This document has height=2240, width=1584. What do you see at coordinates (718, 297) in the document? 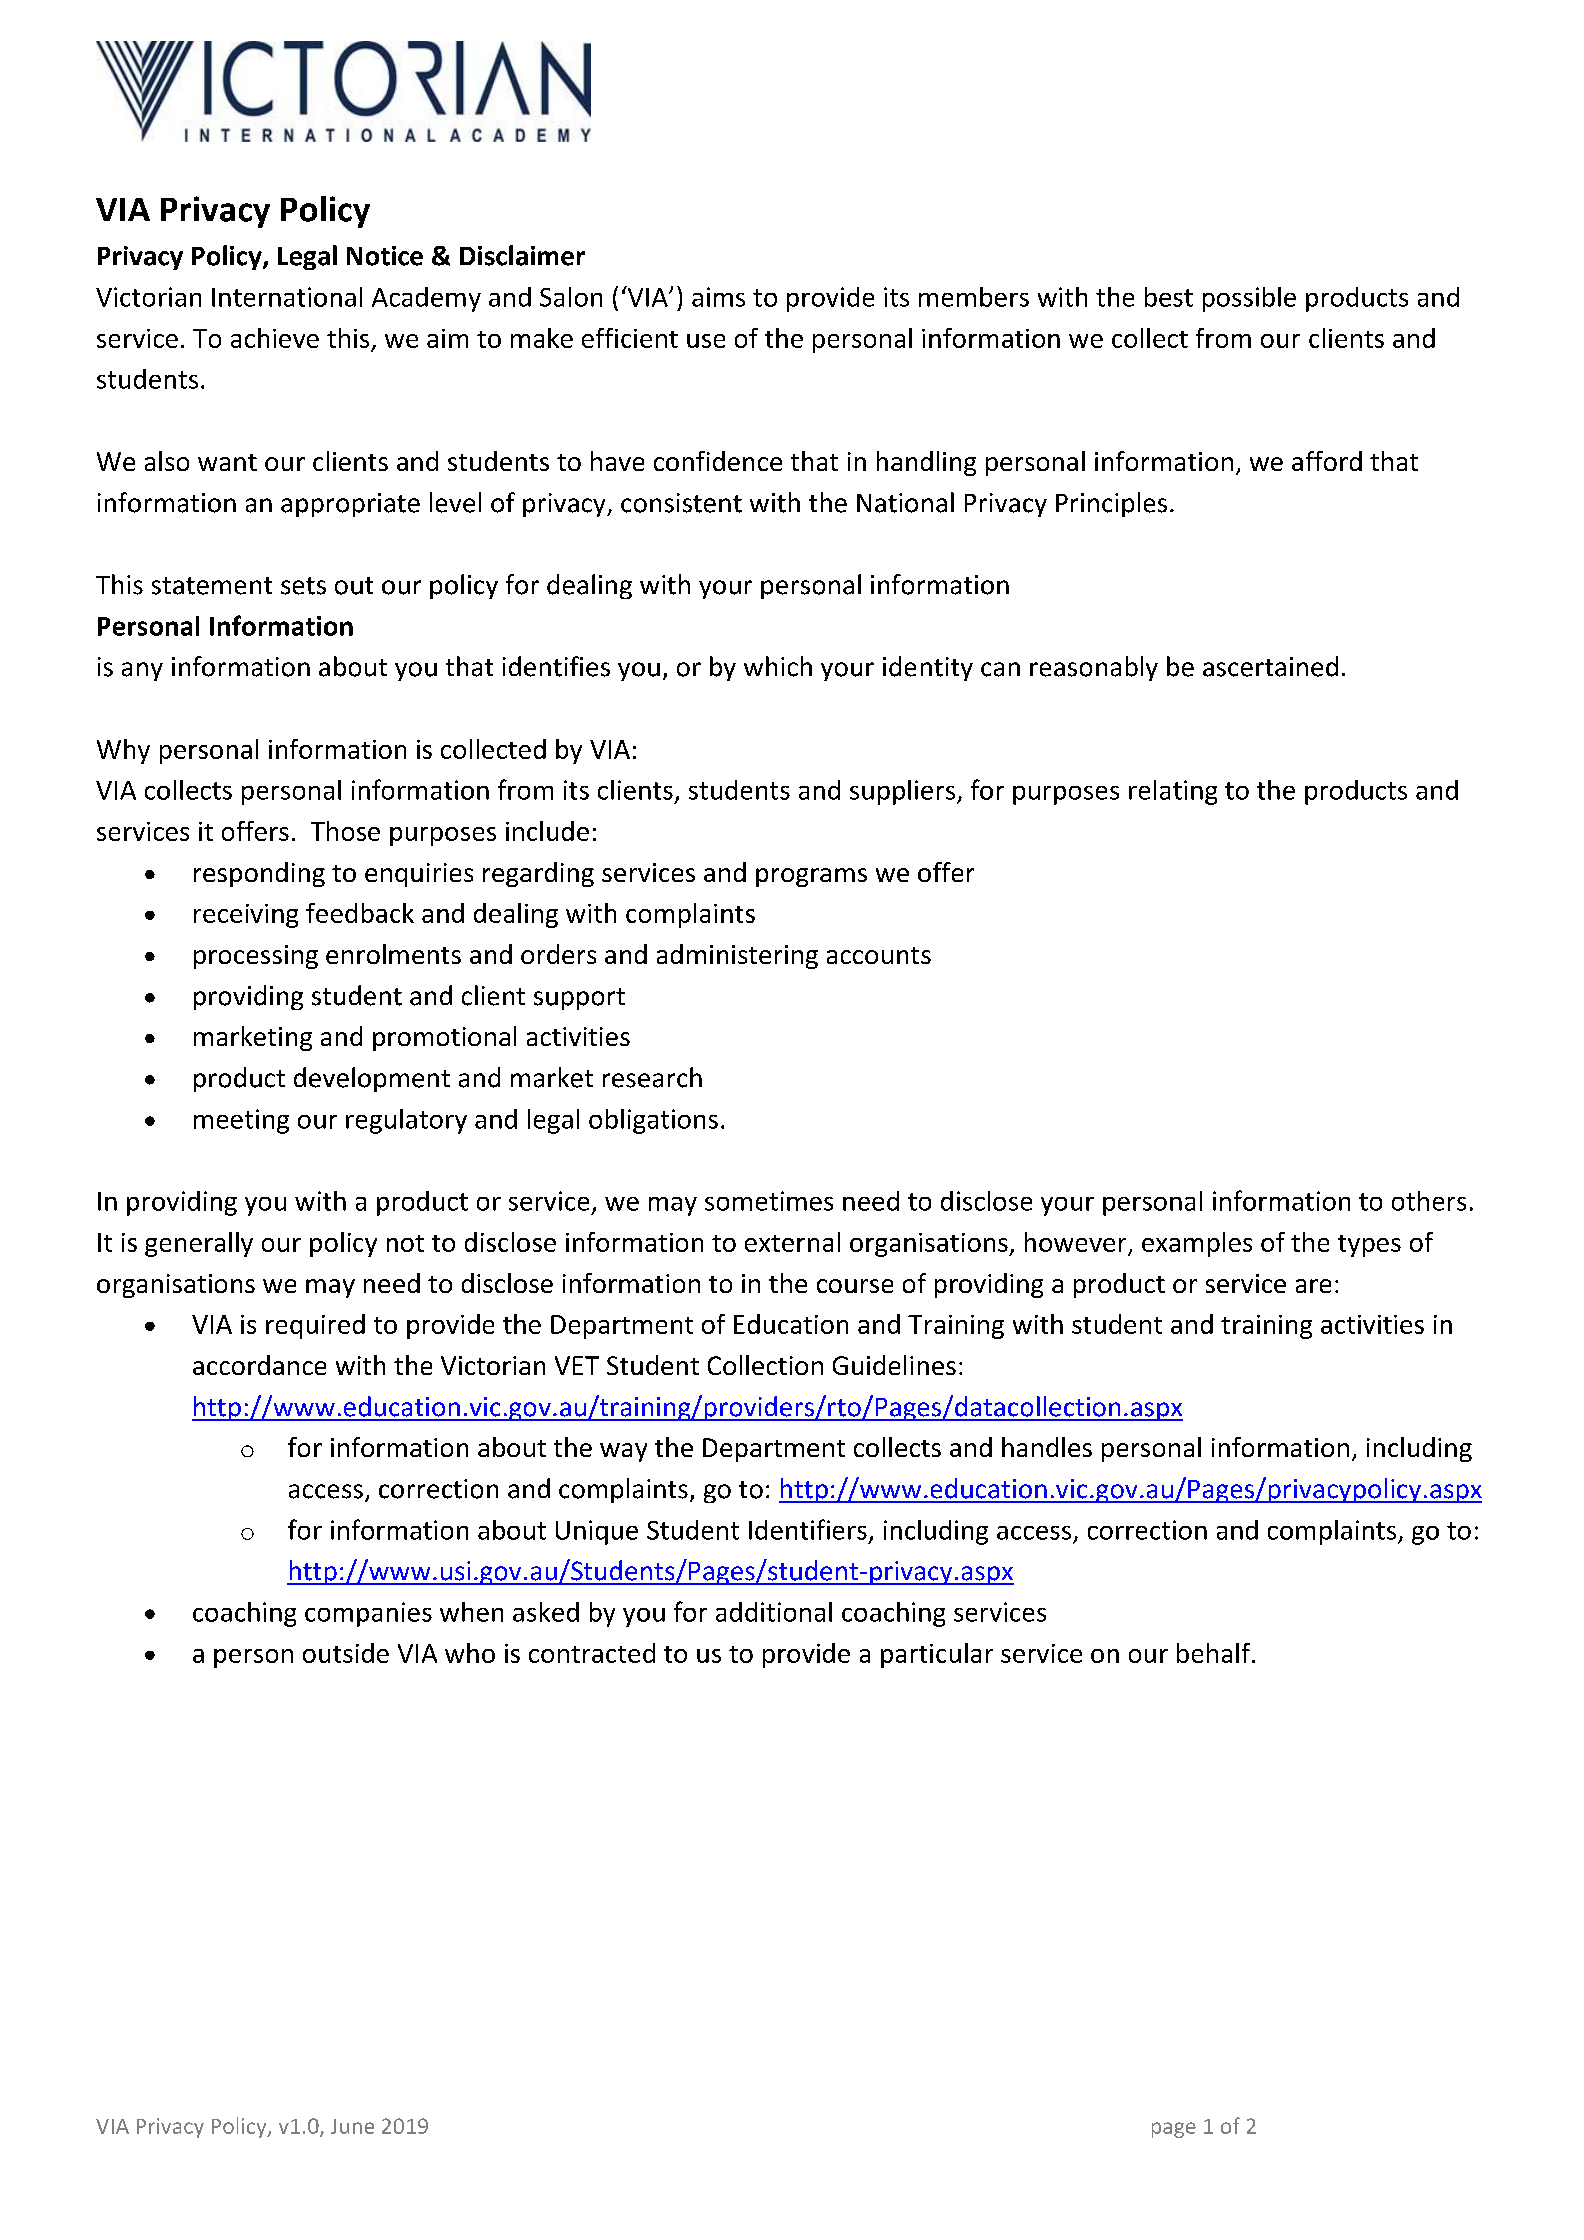
I see `aims` at bounding box center [718, 297].
